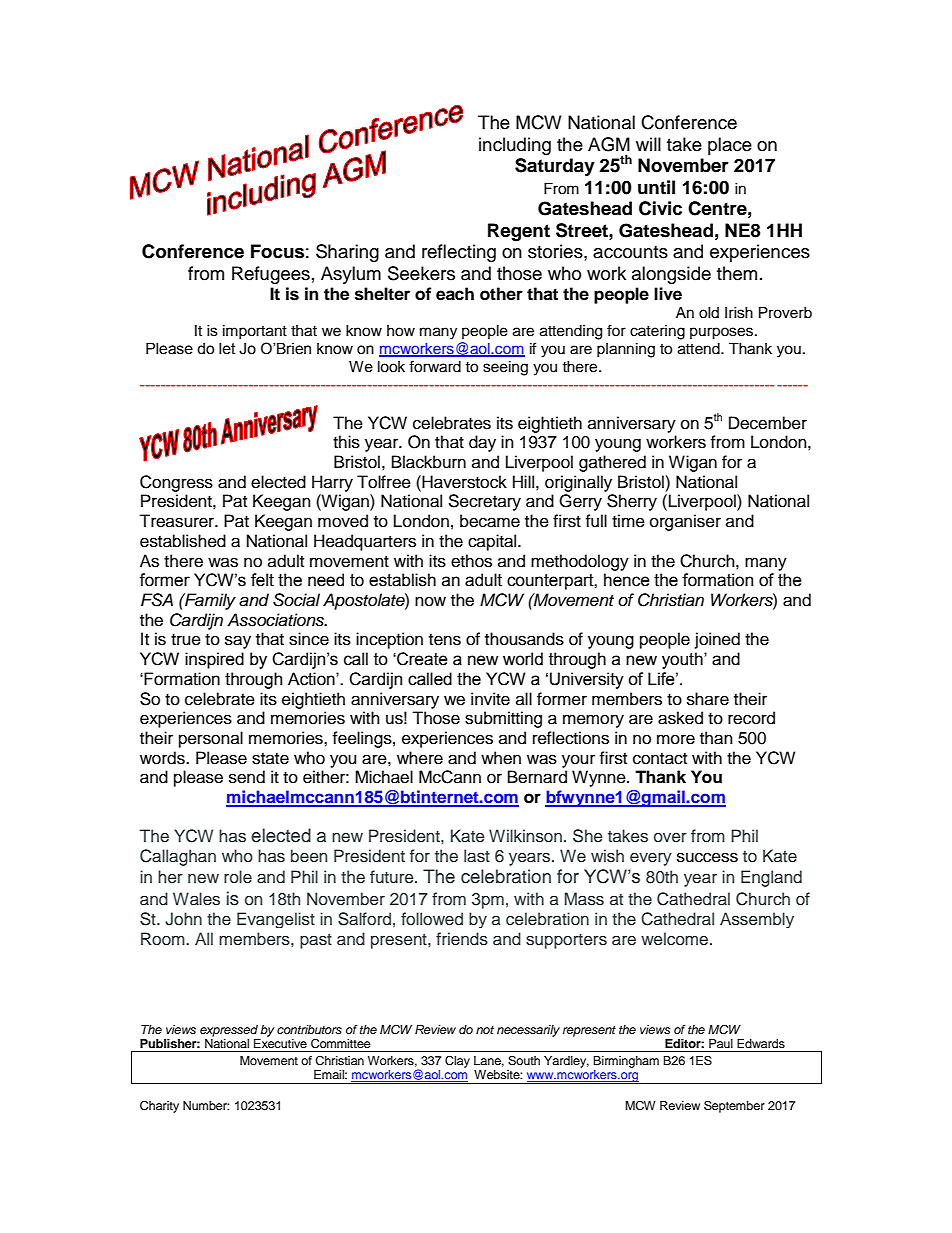 The width and height of the screenshot is (952, 1233). I want to click on organiser, so click(685, 522).
